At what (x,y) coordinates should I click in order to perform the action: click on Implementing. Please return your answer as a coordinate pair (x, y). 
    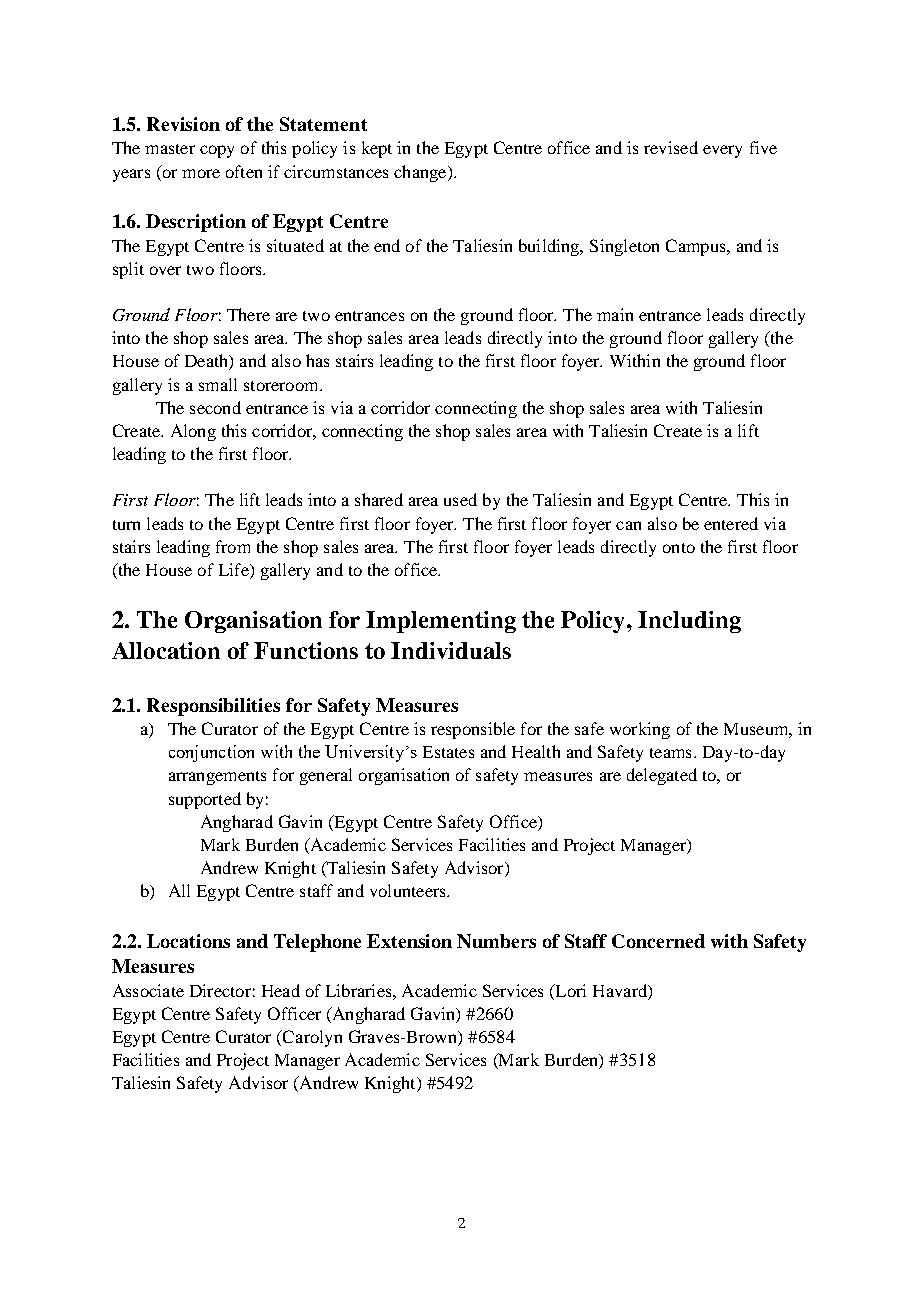
    Looking at the image, I should click on (441, 622).
